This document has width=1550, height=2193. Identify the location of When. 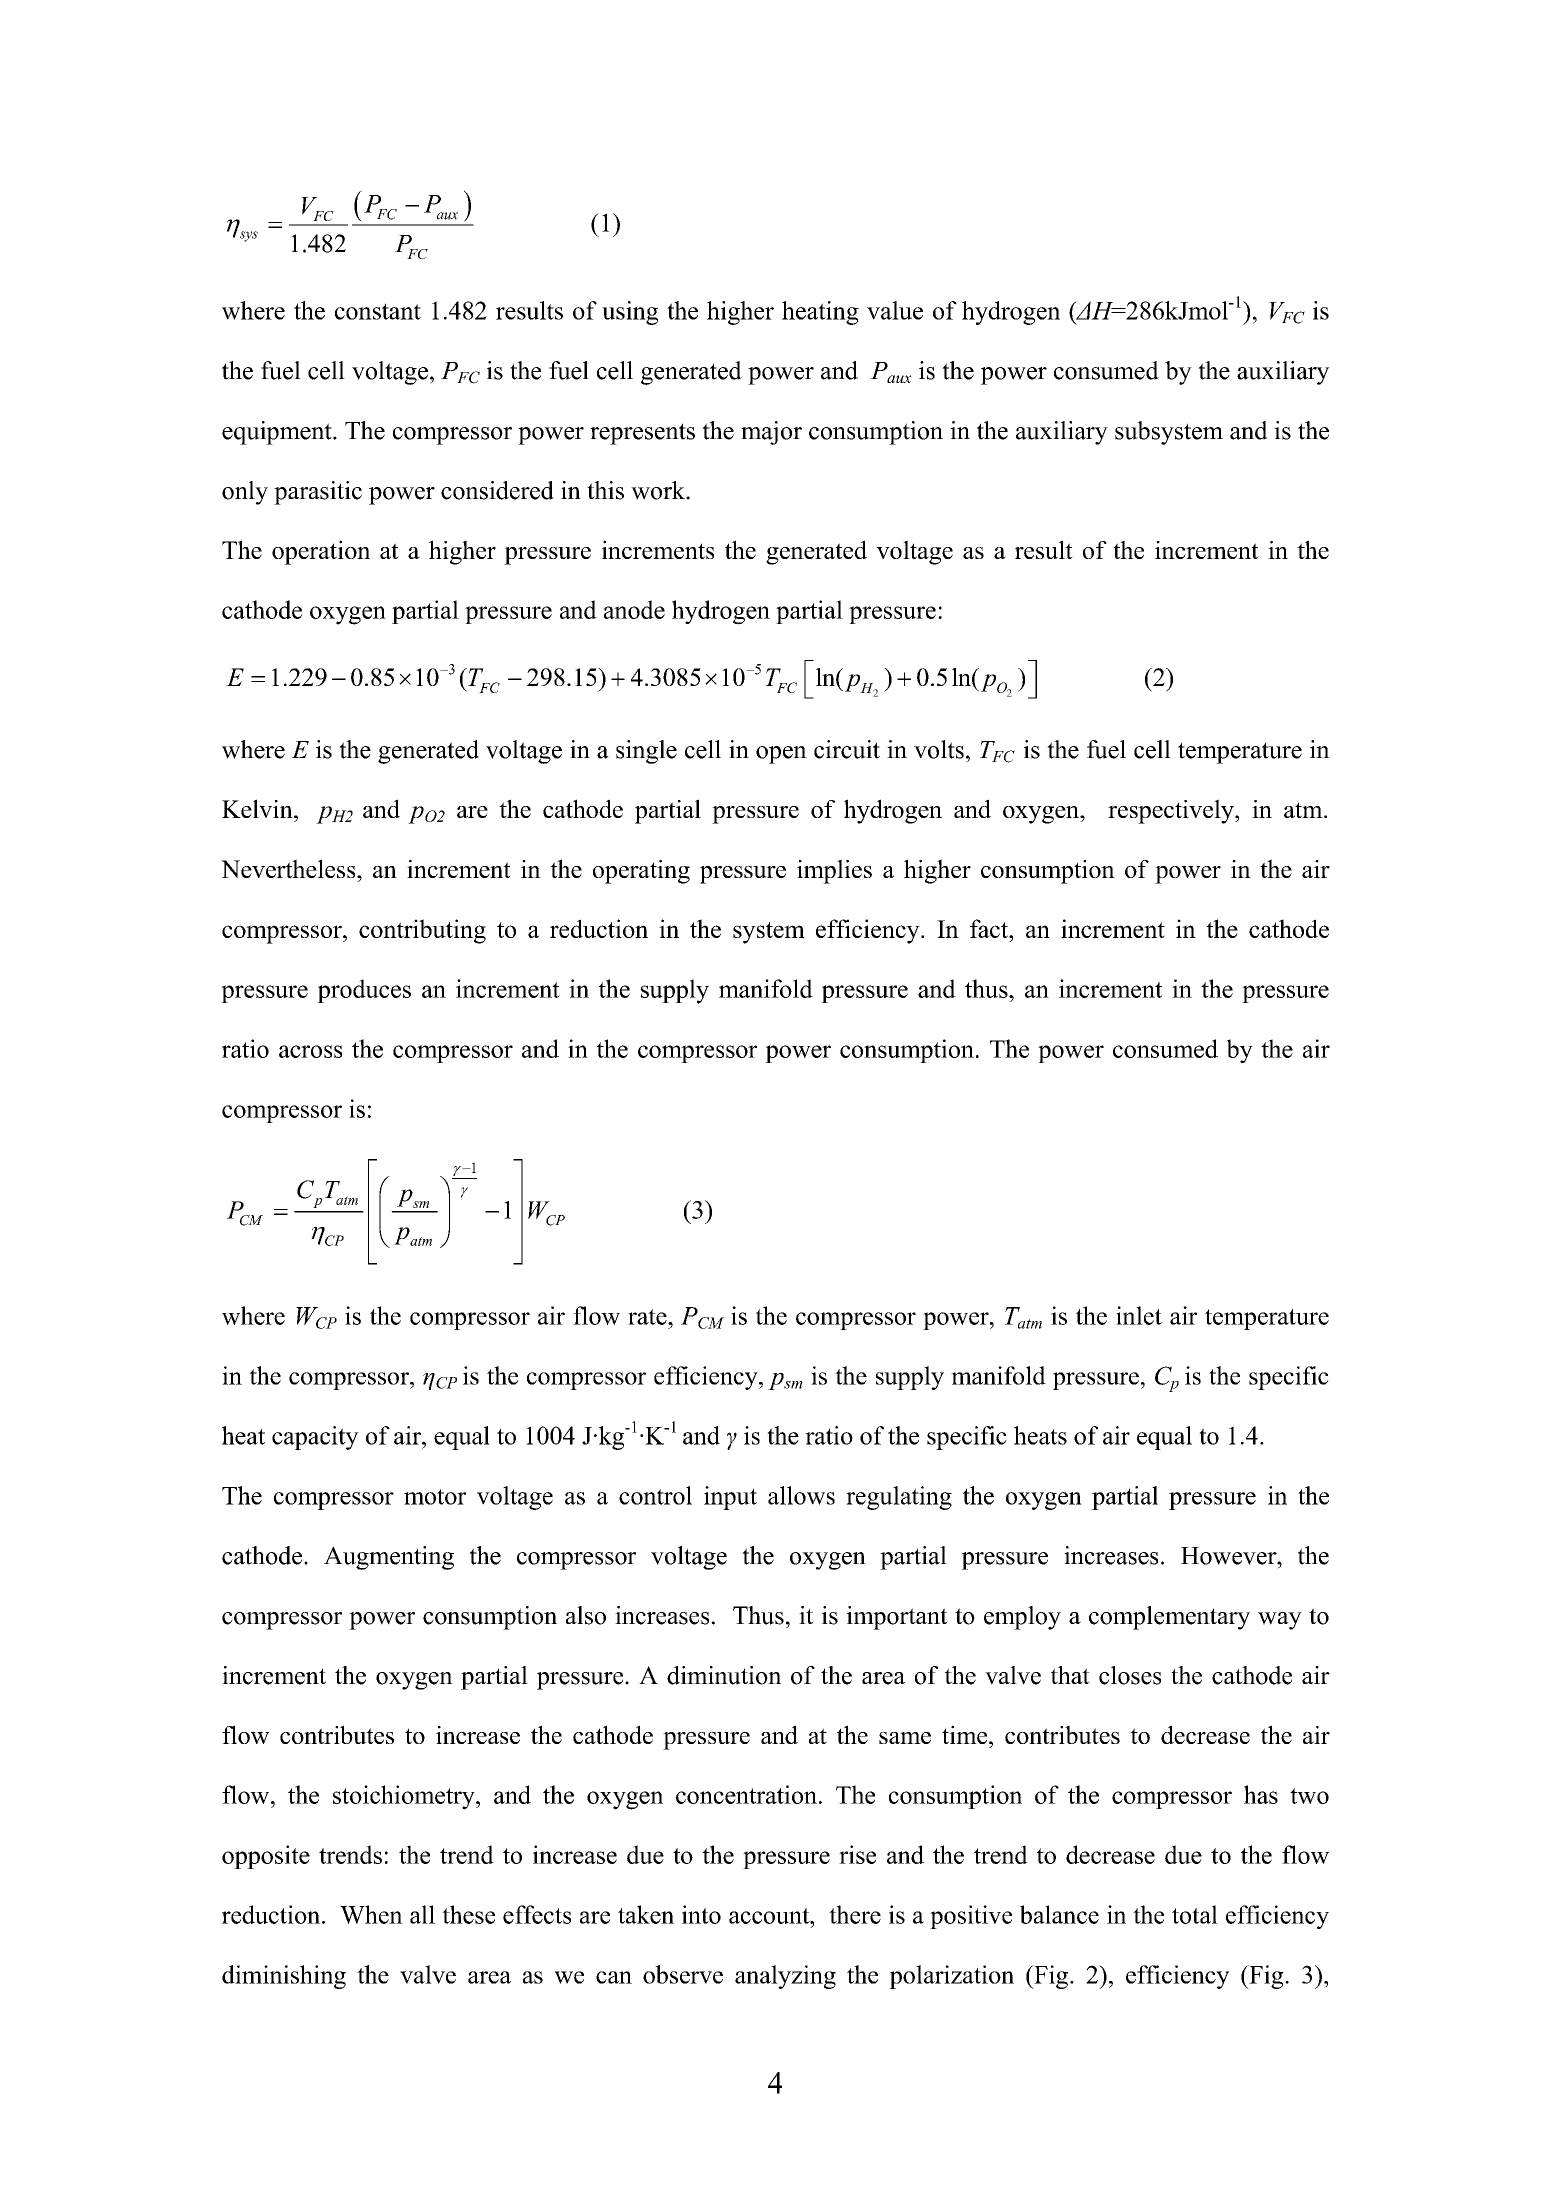
(371, 1914).
